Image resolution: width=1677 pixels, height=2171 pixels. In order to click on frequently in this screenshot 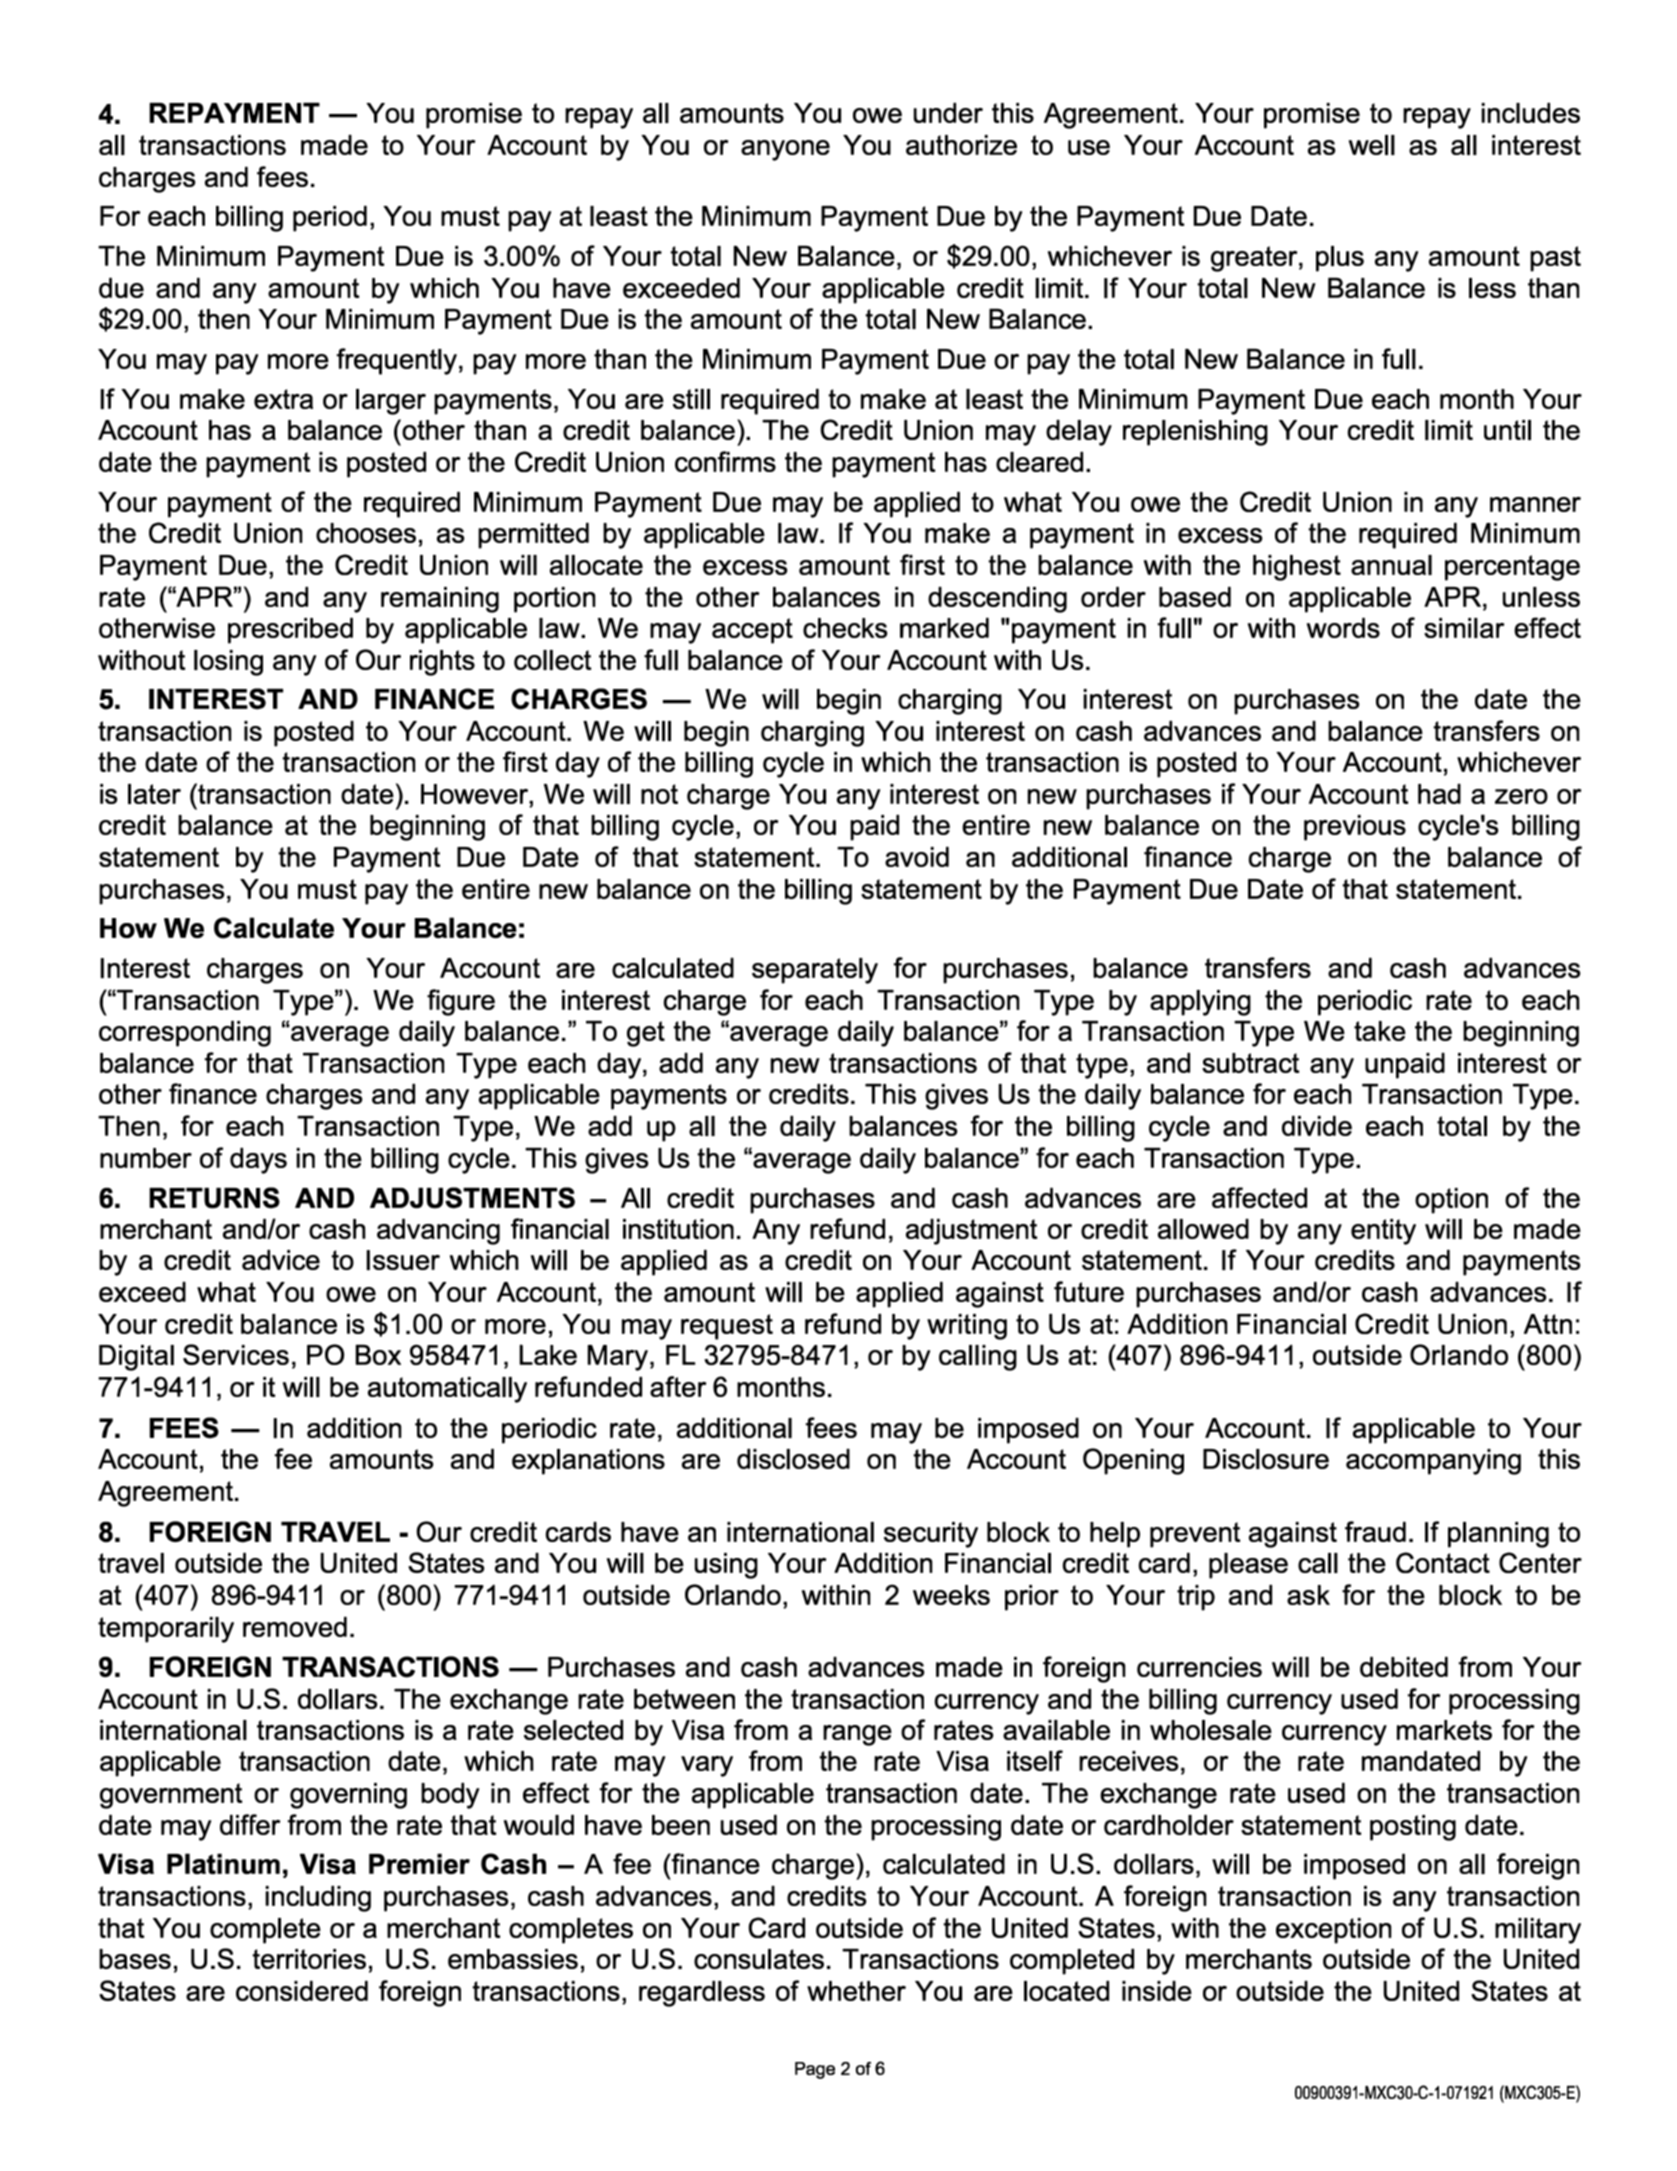, I will do `click(396, 361)`.
